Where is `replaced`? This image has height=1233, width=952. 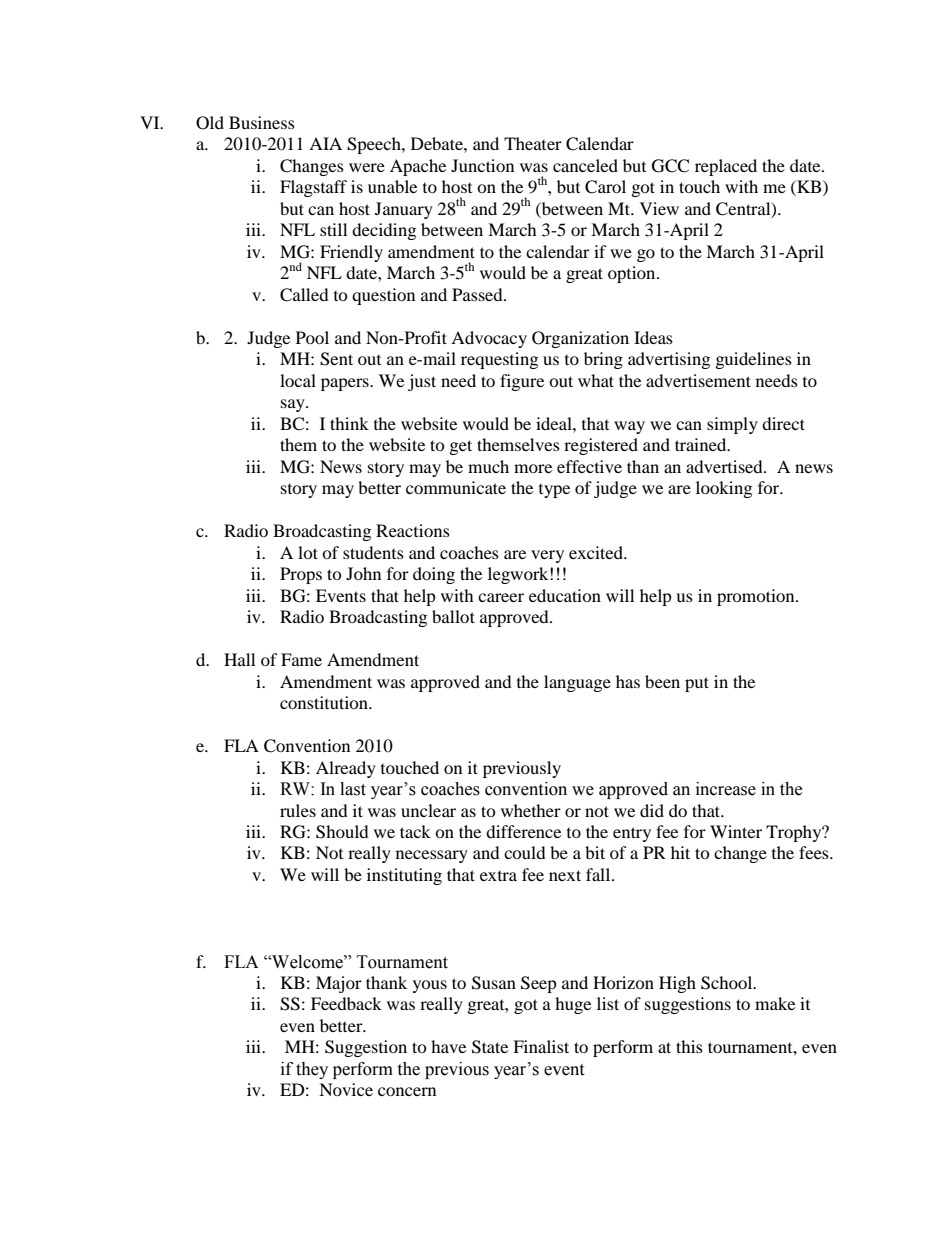
replaced is located at coordinates (726, 167).
